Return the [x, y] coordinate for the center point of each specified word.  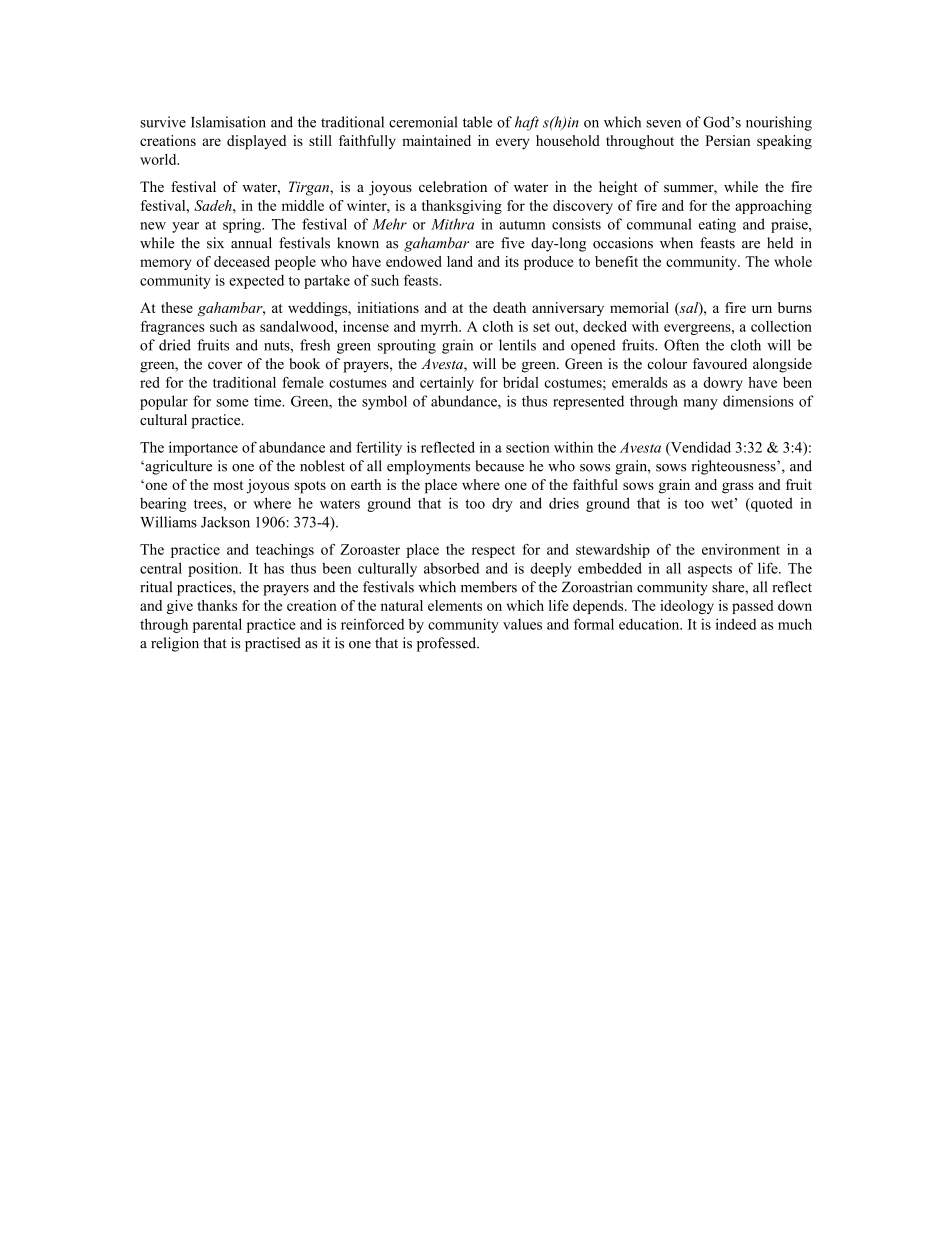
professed [448, 644]
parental [217, 625]
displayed [256, 142]
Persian [727, 140]
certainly [447, 384]
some [232, 403]
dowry [723, 384]
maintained [436, 140]
